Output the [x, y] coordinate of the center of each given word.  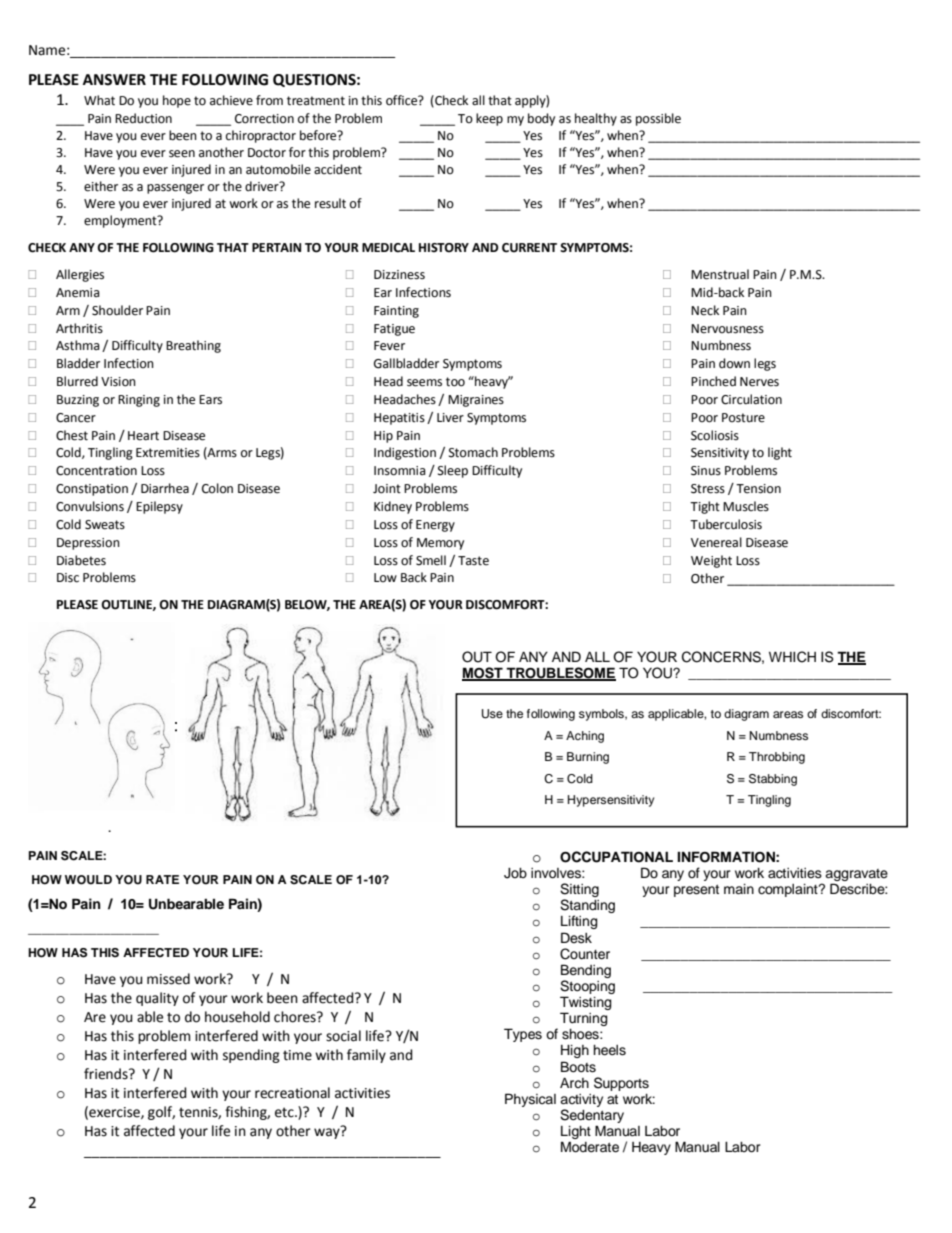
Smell [431, 560]
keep [489, 119]
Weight [711, 561]
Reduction [143, 118]
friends [107, 1074]
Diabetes [81, 560]
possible [658, 119]
